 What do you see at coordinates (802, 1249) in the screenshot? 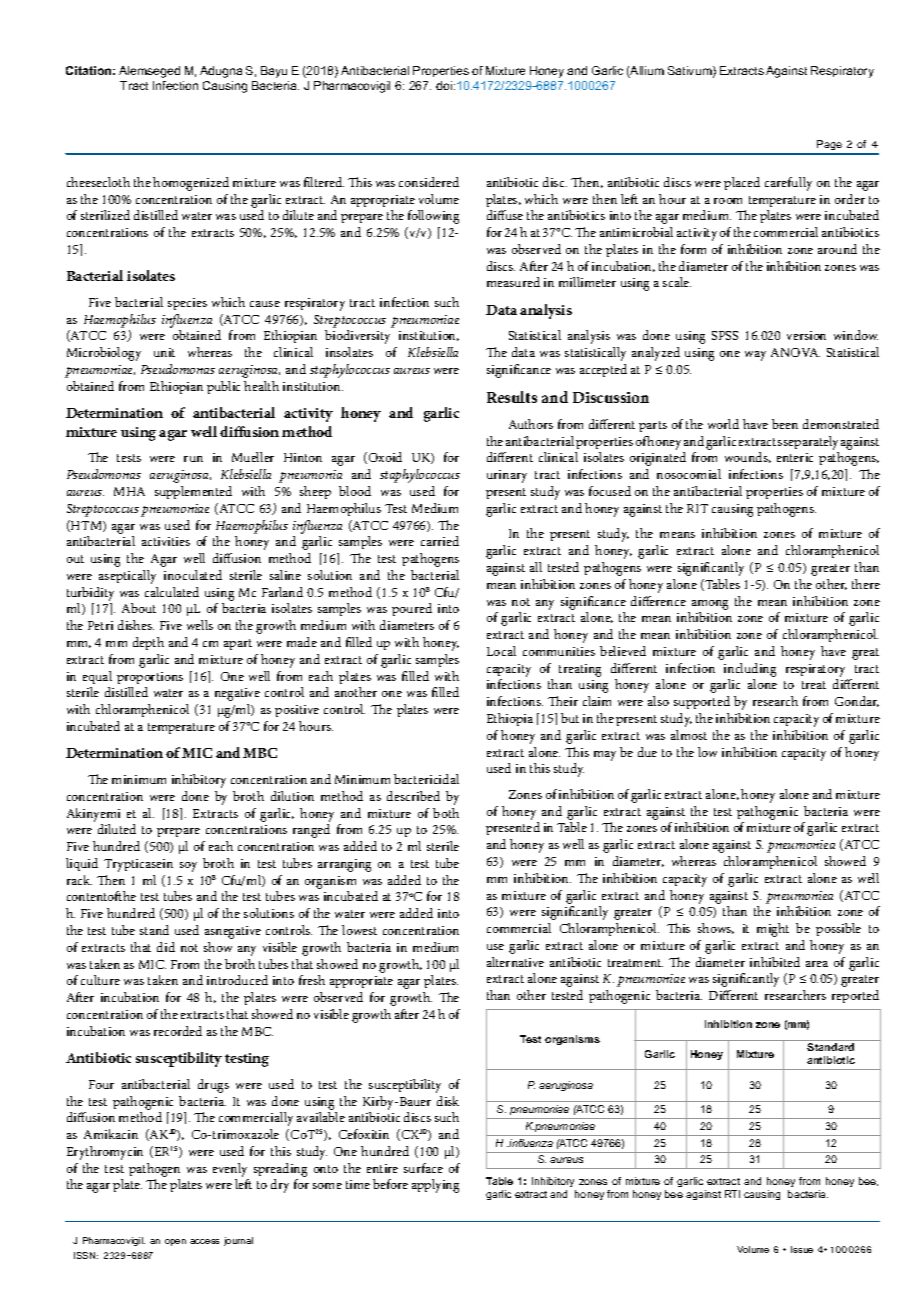
I see `Issue` at bounding box center [802, 1249].
